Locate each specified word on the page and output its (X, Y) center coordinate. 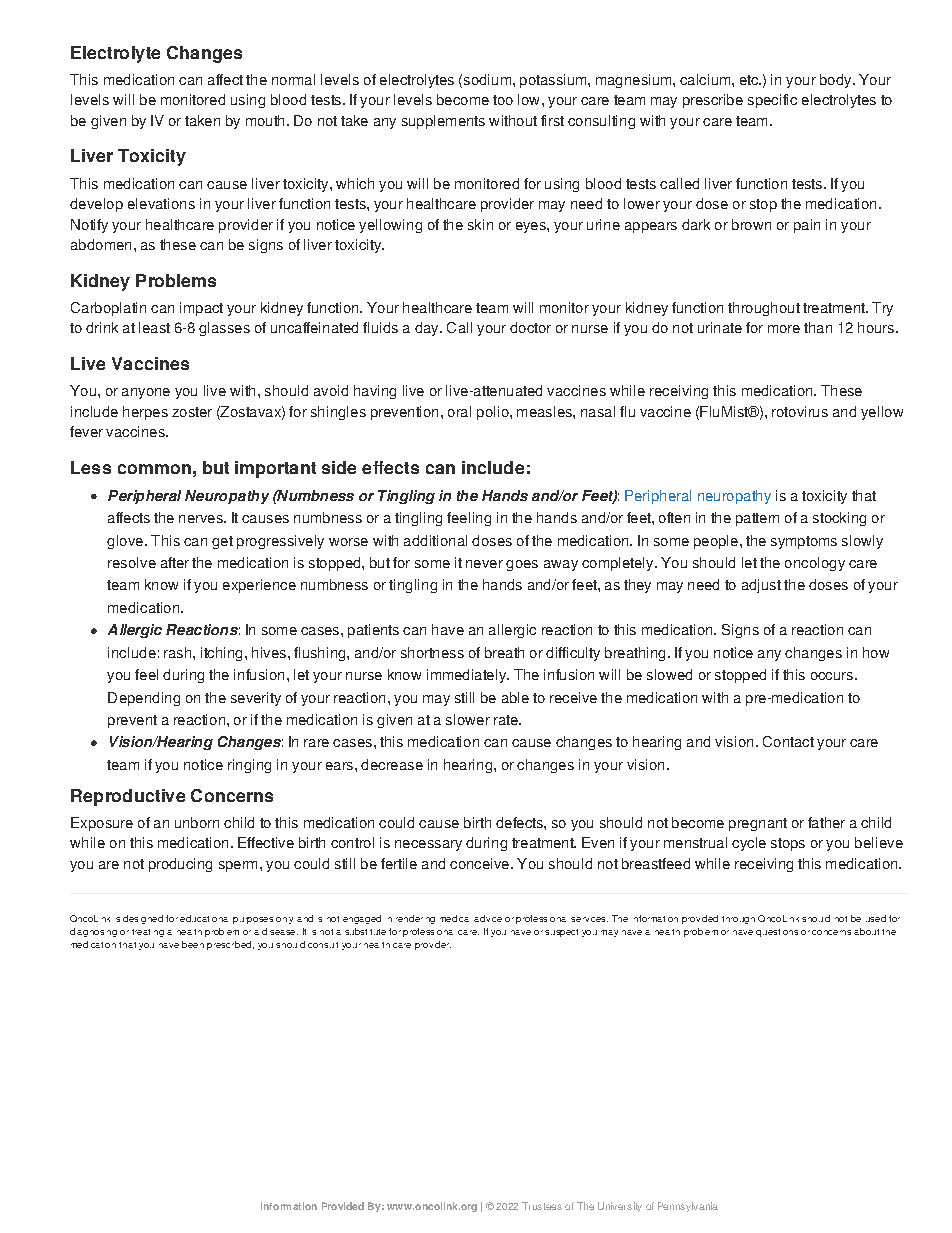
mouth (265, 120)
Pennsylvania (688, 1207)
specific (772, 101)
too (503, 100)
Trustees (542, 1206)
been (193, 944)
